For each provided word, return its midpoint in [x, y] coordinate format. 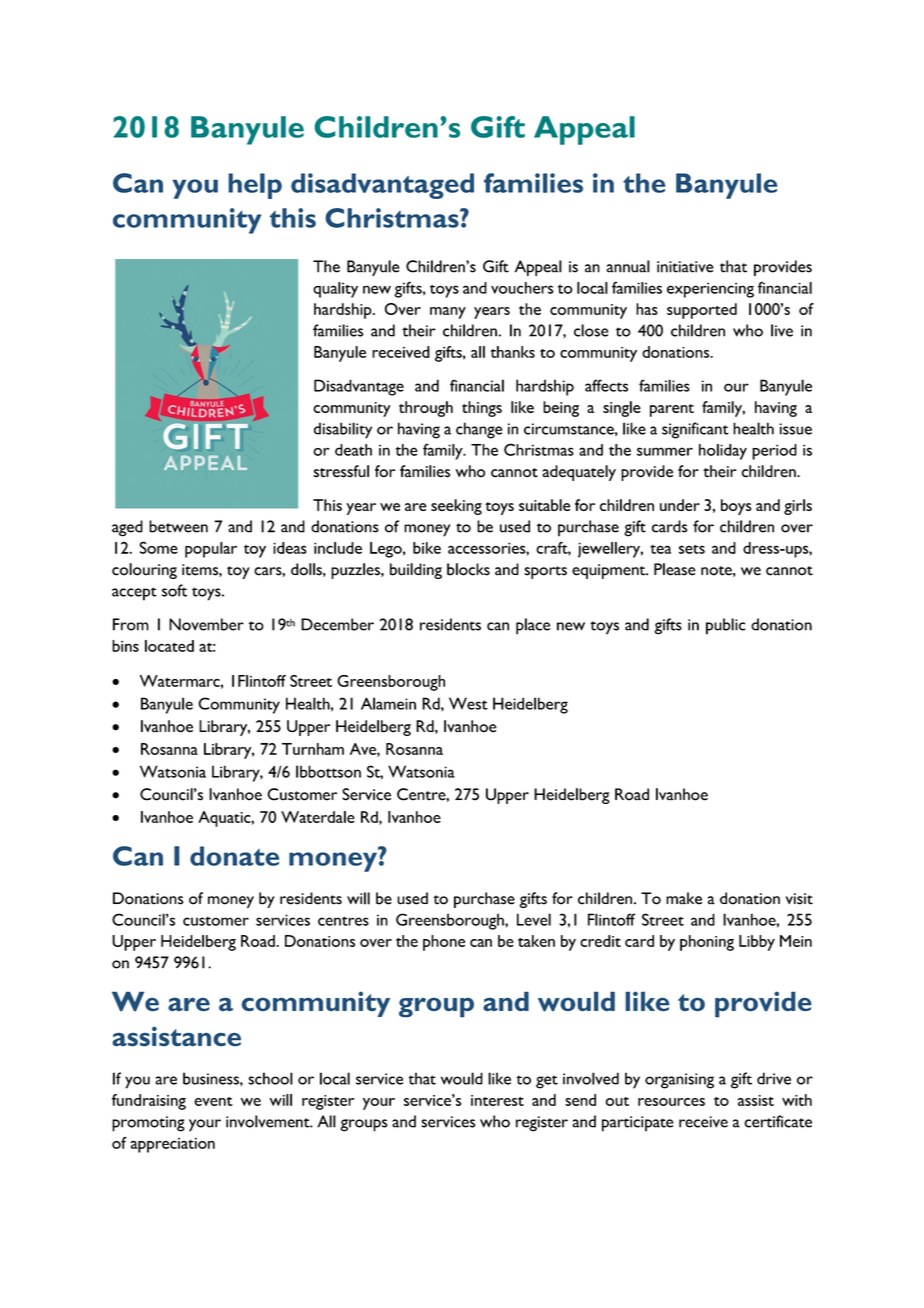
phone [444, 943]
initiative [685, 267]
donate [234, 856]
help [255, 186]
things [482, 409]
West [468, 703]
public [726, 626]
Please [675, 569]
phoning [707, 943]
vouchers [522, 288]
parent [672, 410]
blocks [468, 569]
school [270, 1078]
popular [211, 550]
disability [343, 430]
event [213, 1101]
